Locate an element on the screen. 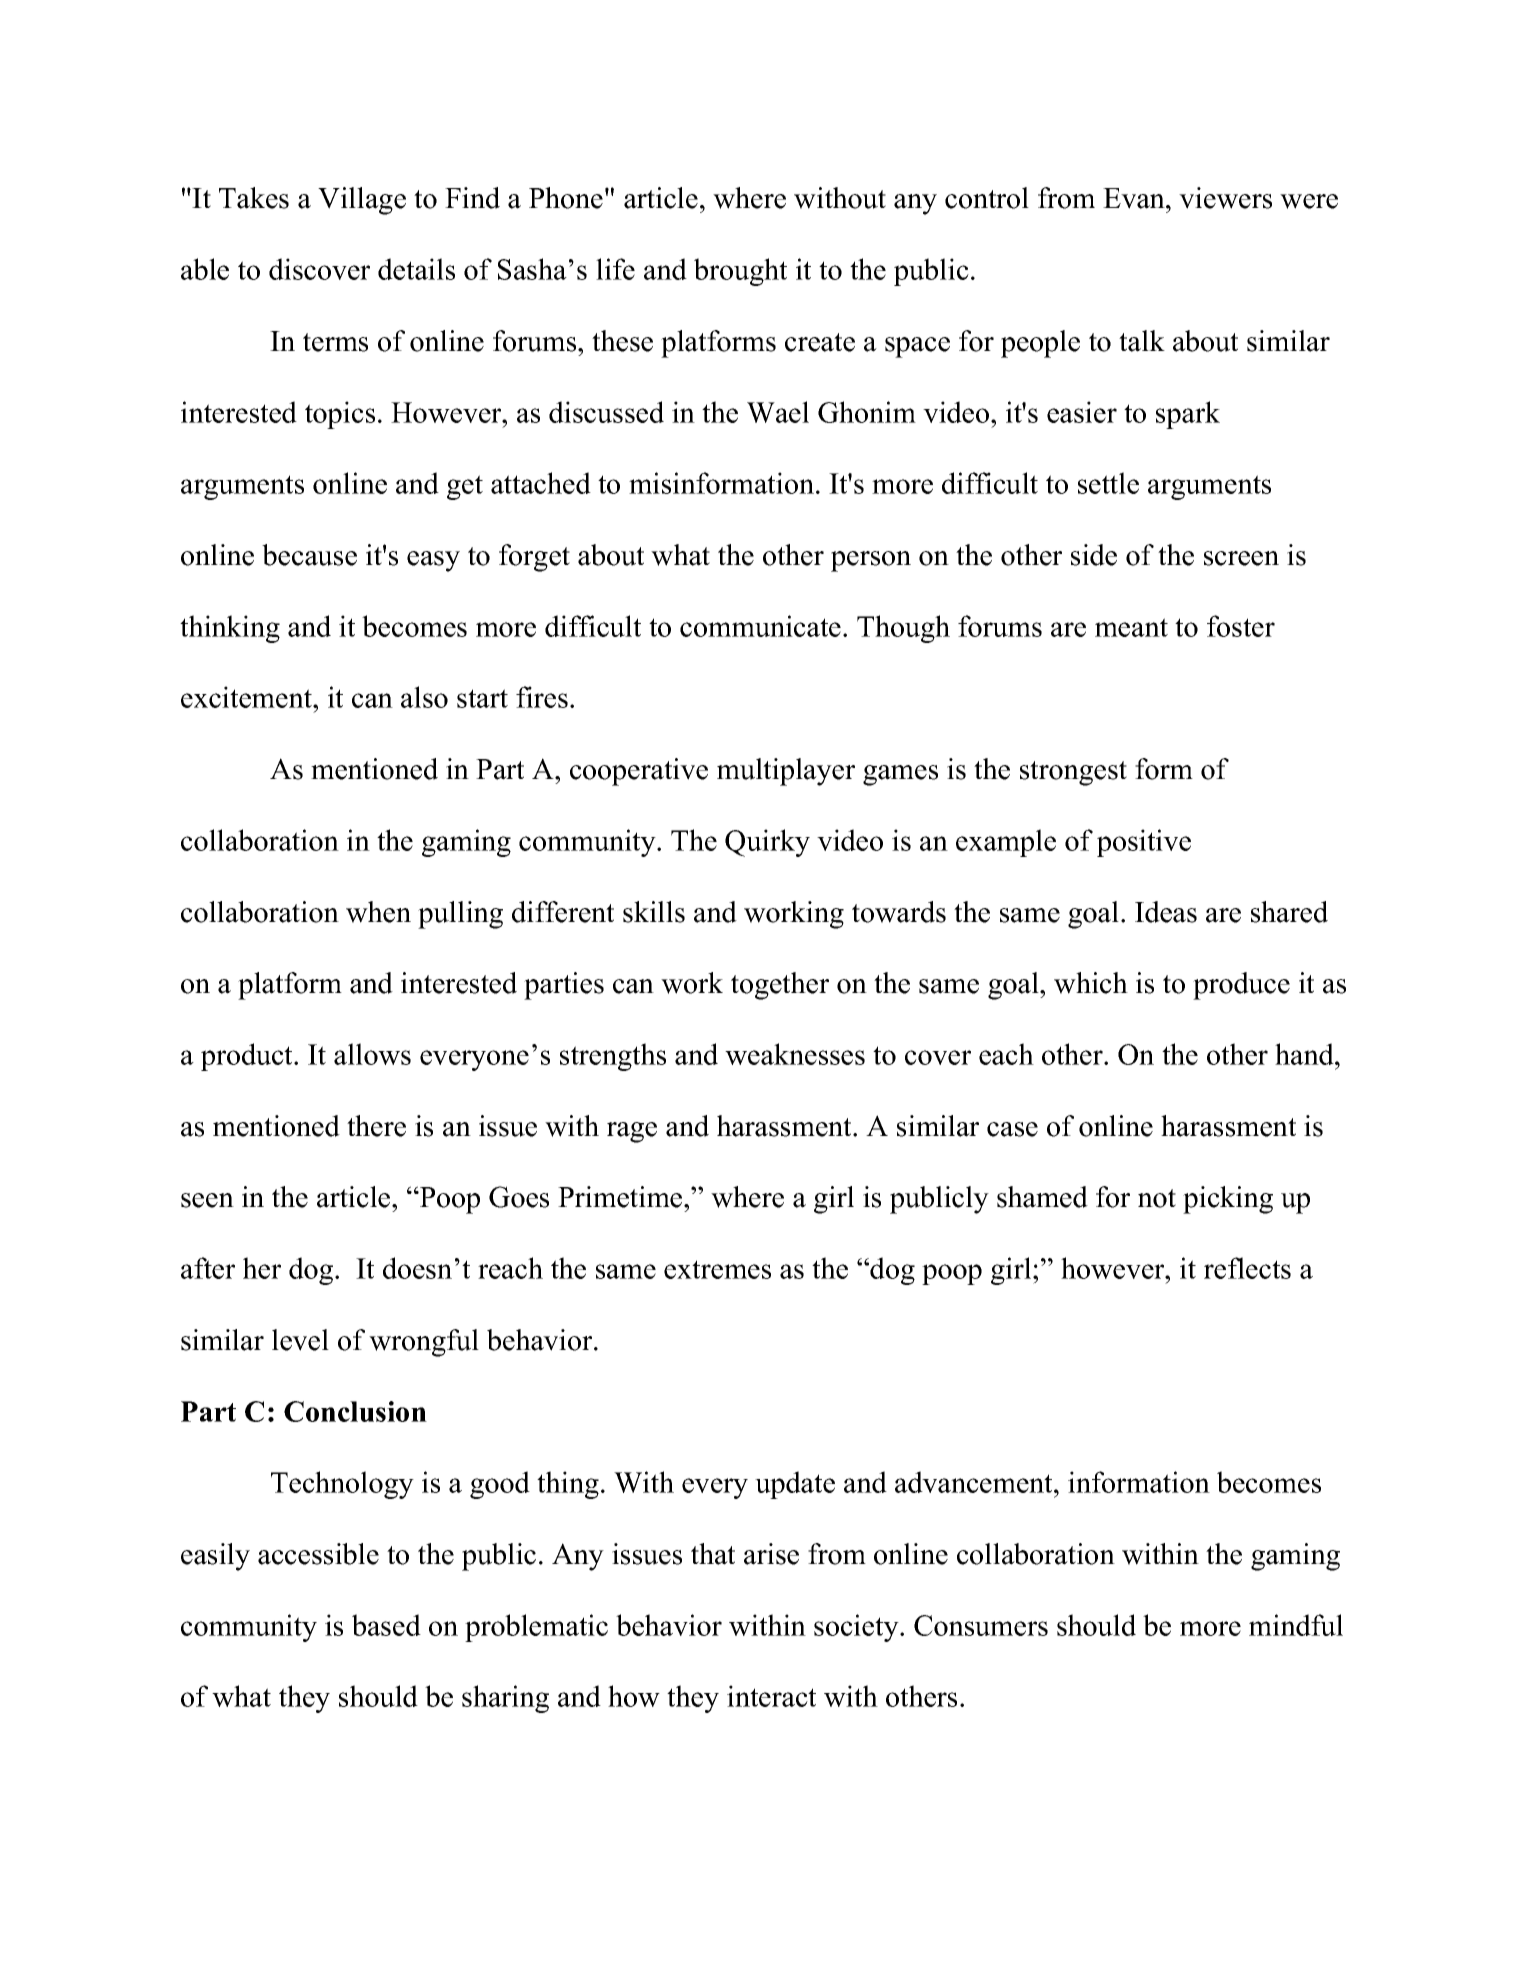 This screenshot has height=1983, width=1532. interact is located at coordinates (771, 1696).
